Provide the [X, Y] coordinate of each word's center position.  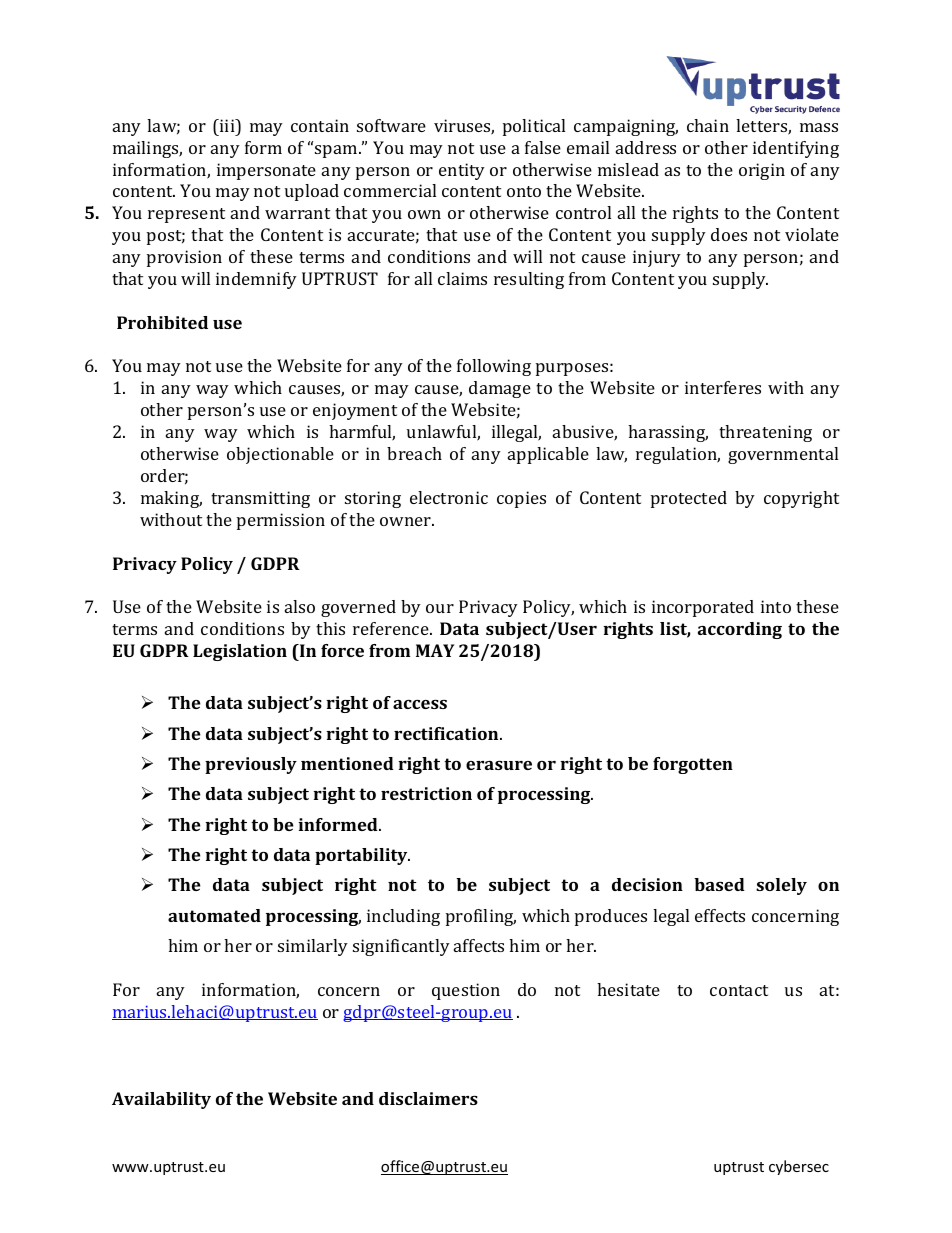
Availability [161, 1100]
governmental [783, 455]
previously [251, 765]
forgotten [693, 765]
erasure [499, 765]
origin [762, 171]
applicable [548, 455]
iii [227, 125]
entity [462, 171]
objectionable [280, 455]
